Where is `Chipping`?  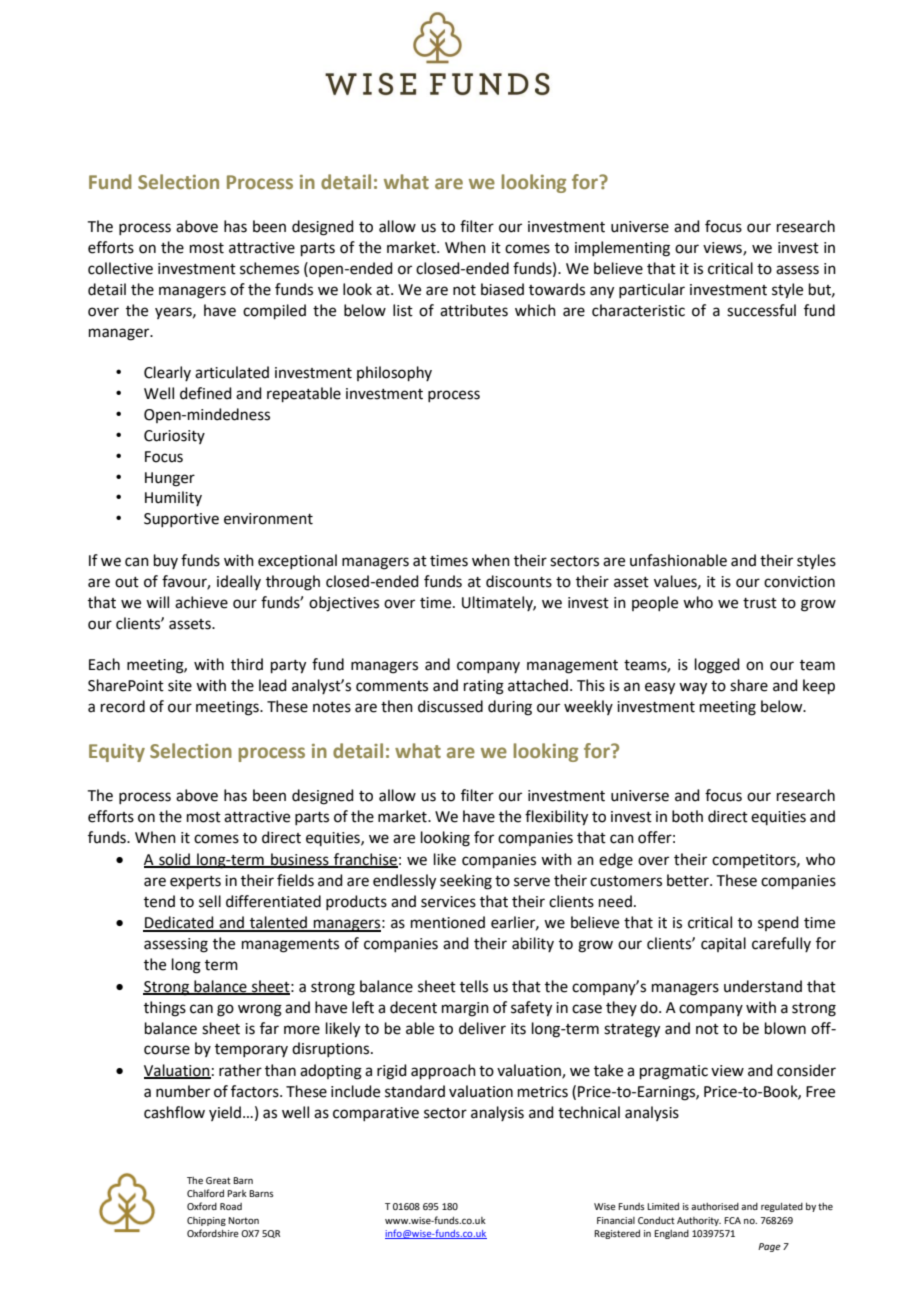
Chipping is located at coordinates (206, 1221).
